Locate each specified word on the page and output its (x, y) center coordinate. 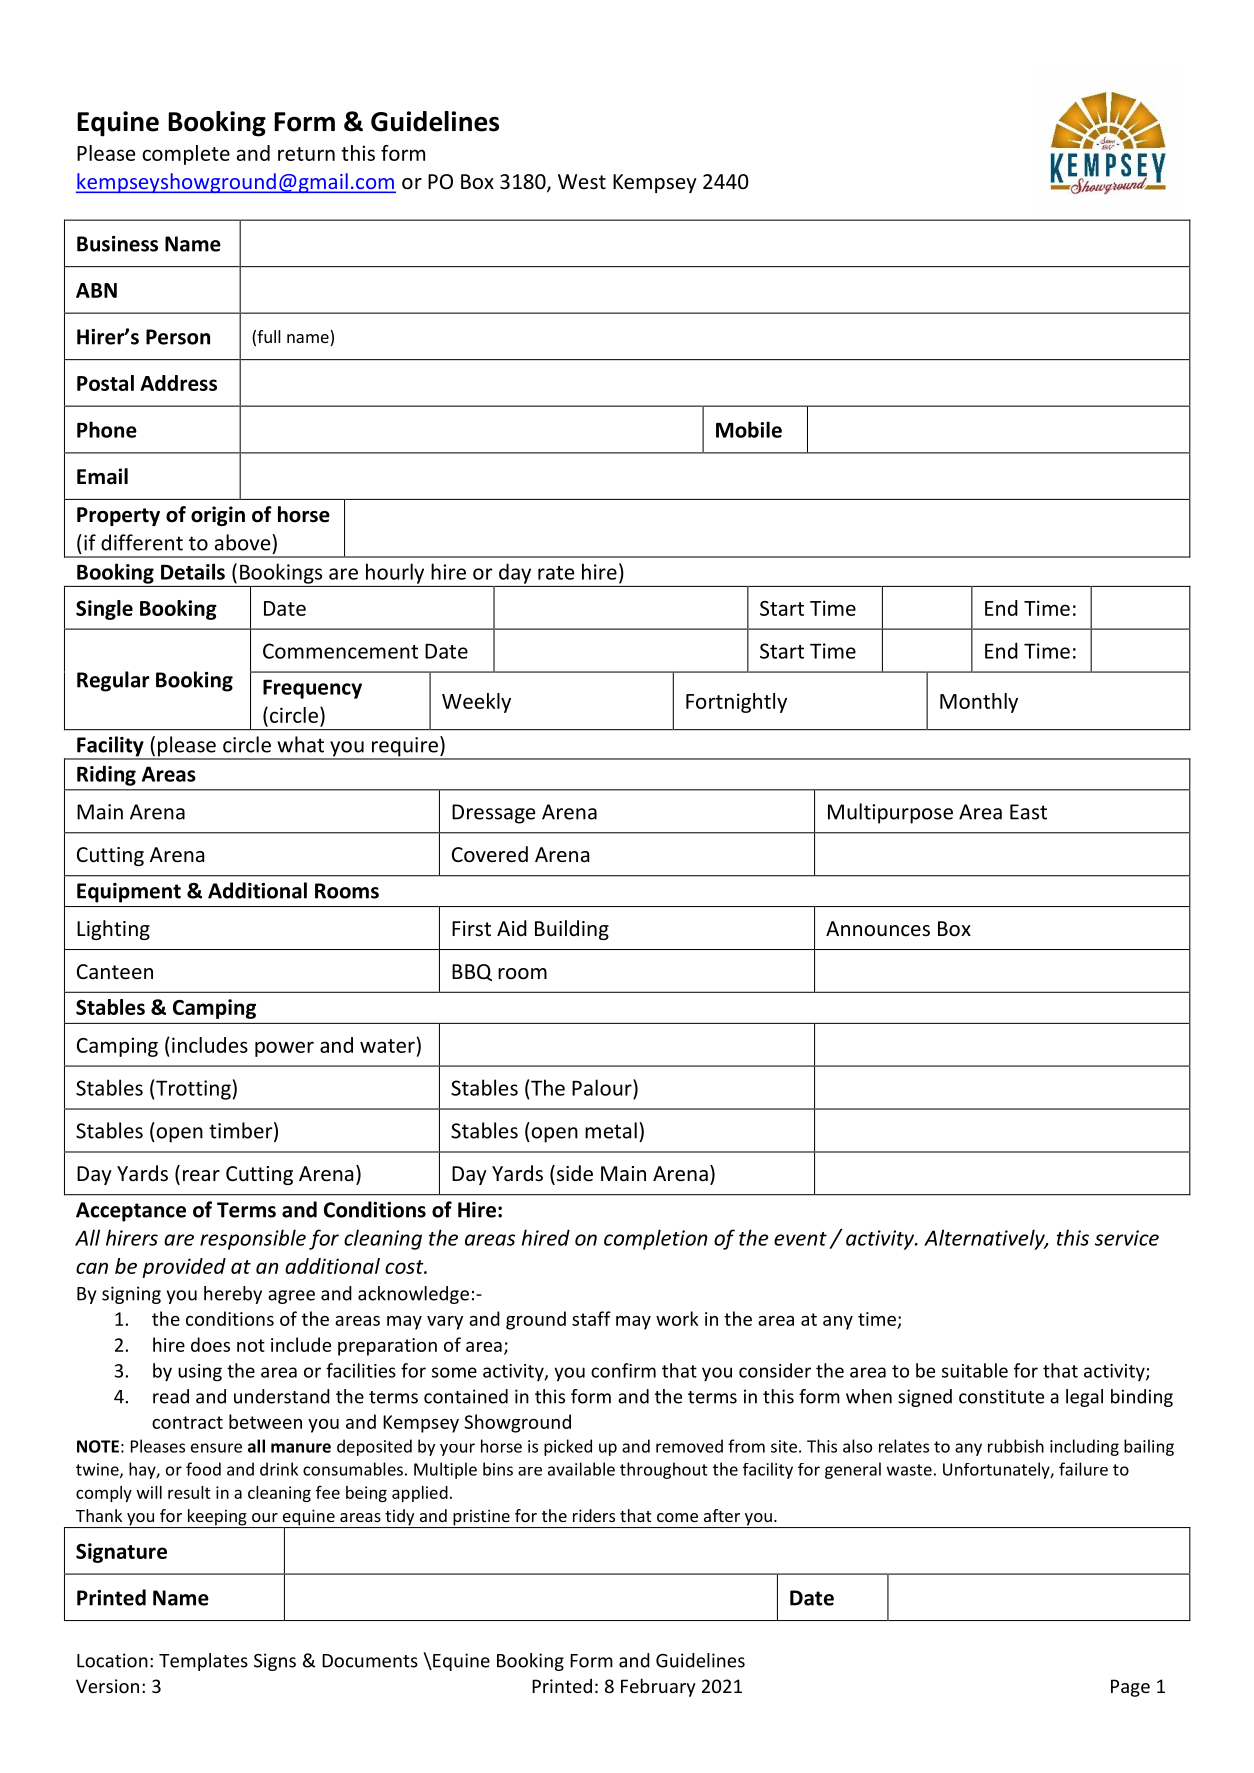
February (658, 1687)
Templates (203, 1662)
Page (1130, 1688)
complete (186, 155)
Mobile (749, 429)
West (582, 182)
